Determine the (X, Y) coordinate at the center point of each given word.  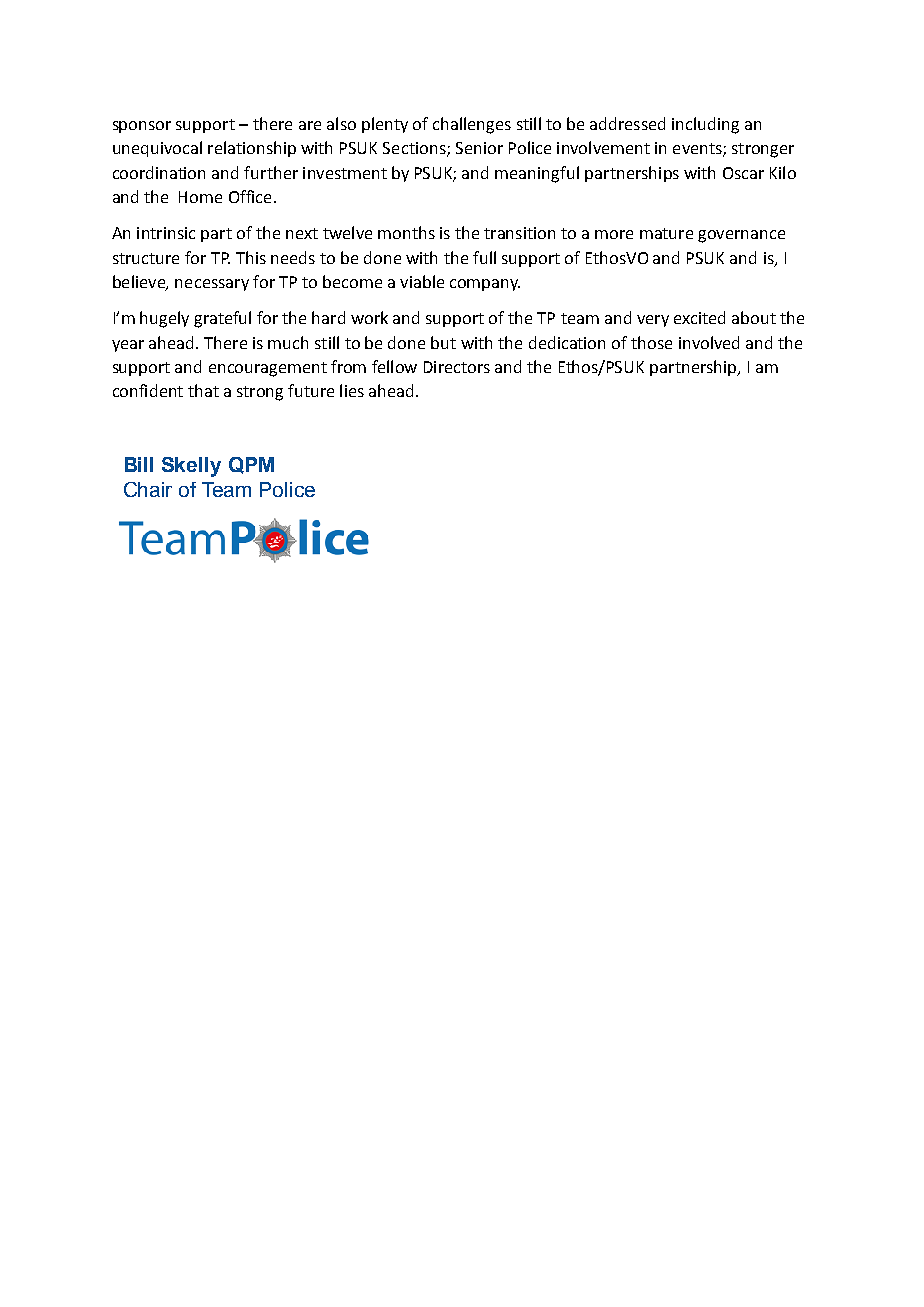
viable (422, 281)
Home (200, 197)
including (705, 125)
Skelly (191, 467)
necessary (212, 285)
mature (666, 233)
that (203, 390)
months (406, 232)
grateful (222, 319)
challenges (472, 125)
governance (741, 236)
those (651, 342)
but (443, 342)
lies (352, 390)
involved (709, 342)
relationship (252, 149)
